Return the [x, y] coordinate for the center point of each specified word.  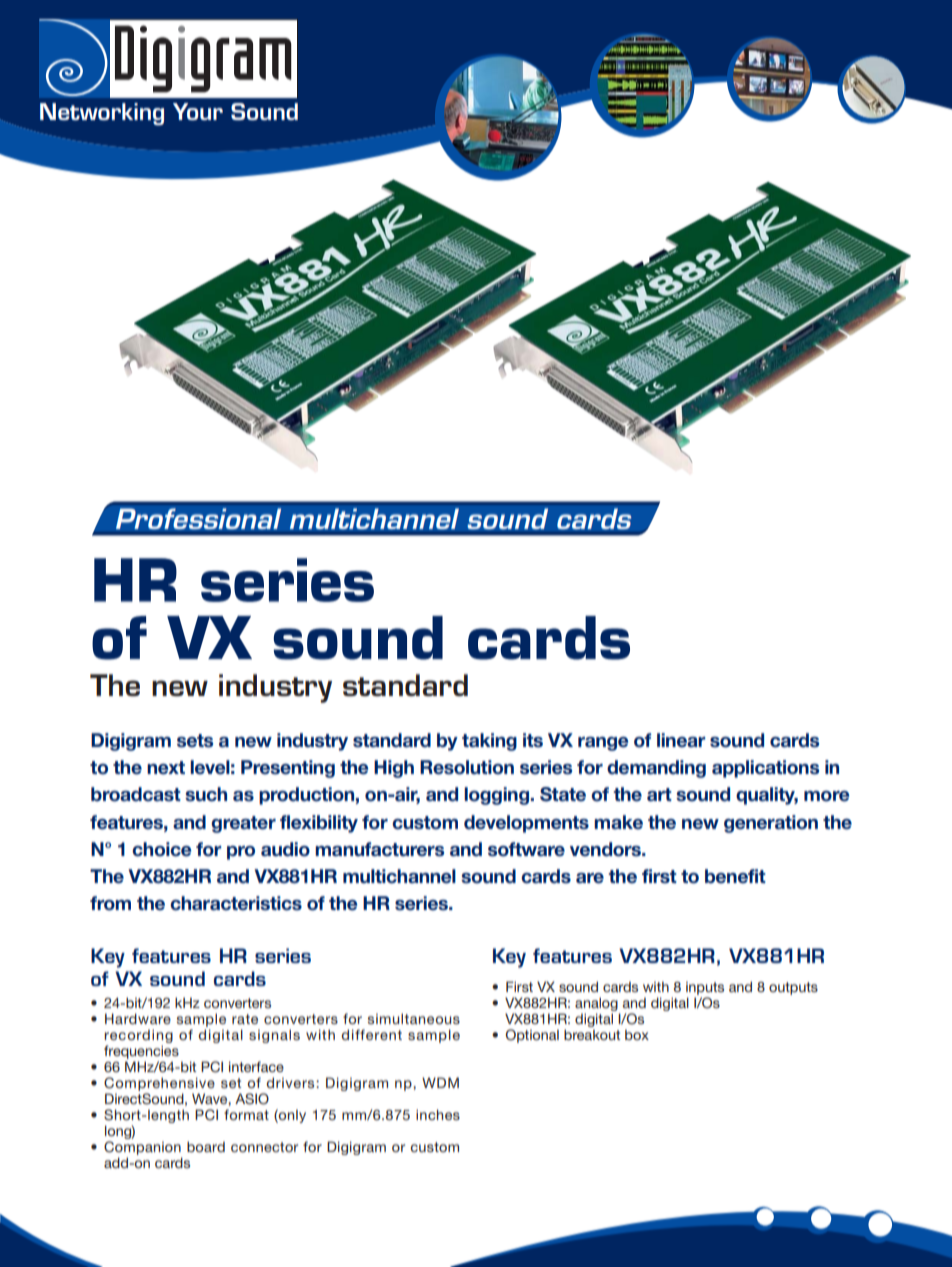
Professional [199, 519]
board [206, 1146]
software [526, 849]
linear [681, 740]
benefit [735, 876]
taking [489, 742]
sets [195, 741]
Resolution [467, 767]
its [533, 740]
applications [765, 769]
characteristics [236, 903]
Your [198, 111]
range [603, 744]
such [206, 794]
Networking [102, 114]
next [166, 768]
